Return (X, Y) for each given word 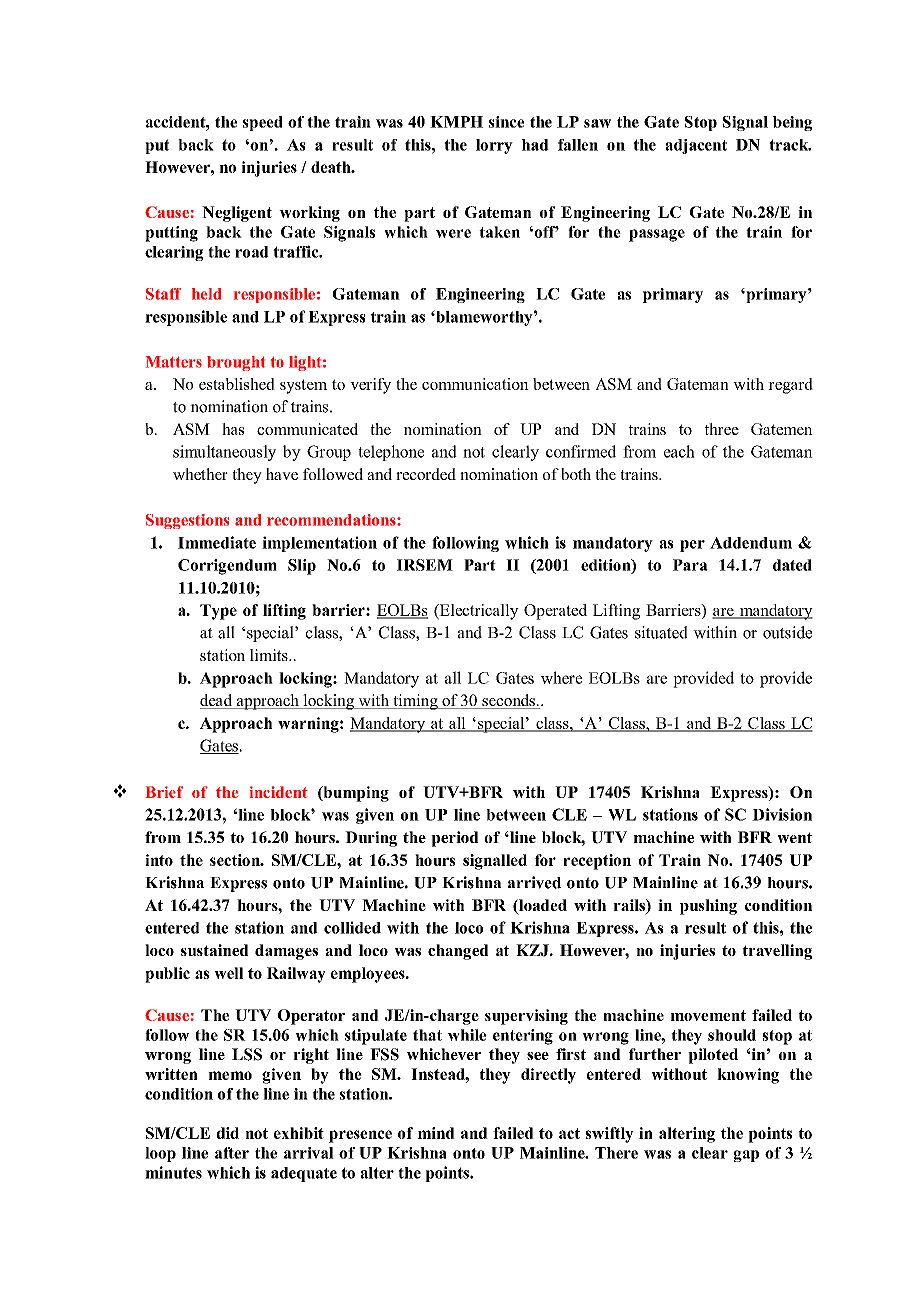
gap (746, 1156)
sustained (214, 950)
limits (270, 655)
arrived (534, 882)
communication (475, 384)
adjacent (696, 146)
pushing (708, 907)
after (232, 1153)
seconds (508, 701)
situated (661, 632)
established (237, 384)
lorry (494, 146)
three (721, 429)
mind (436, 1133)
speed (263, 123)
